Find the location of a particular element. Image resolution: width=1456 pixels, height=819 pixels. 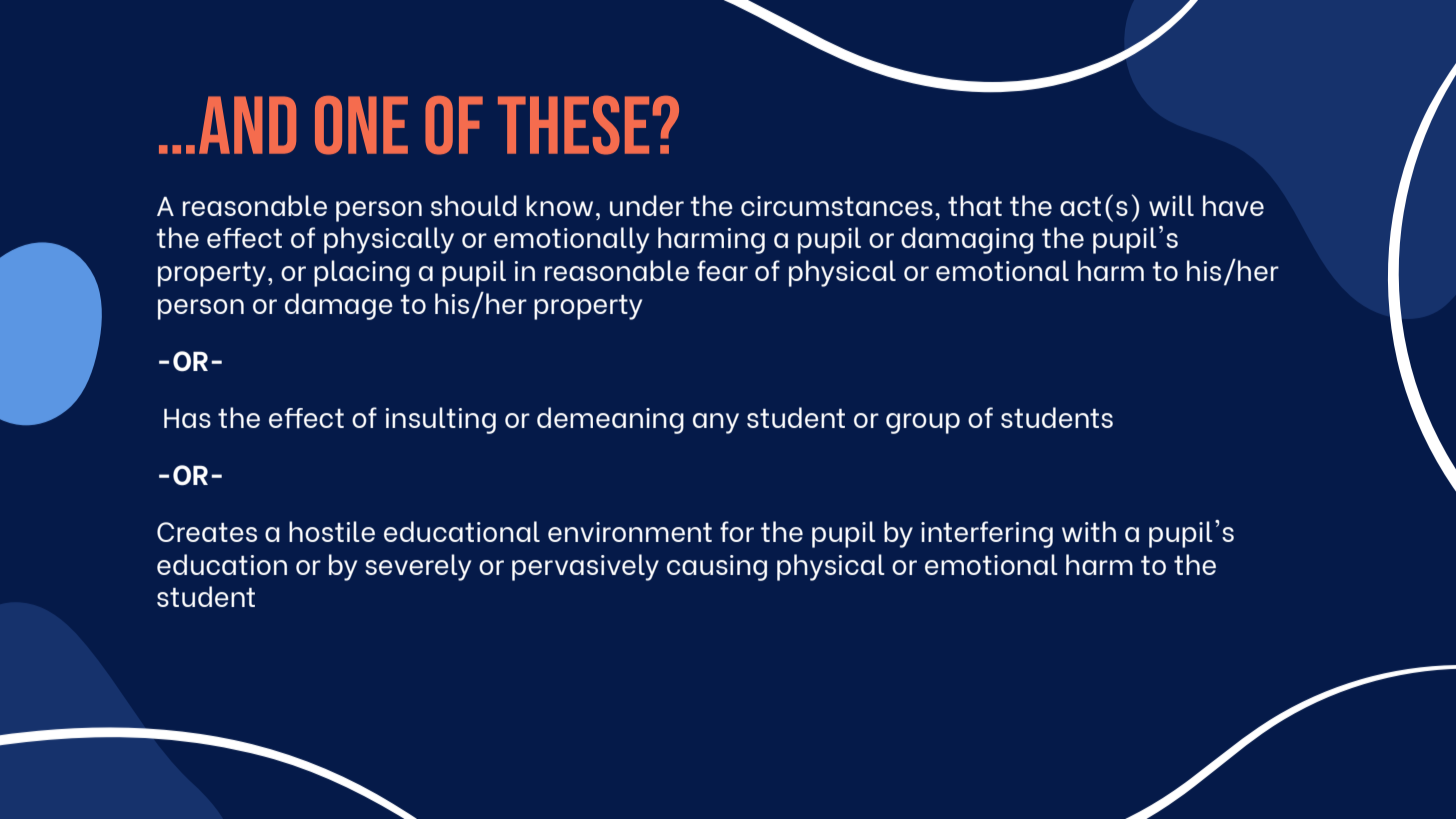

with is located at coordinates (1089, 531).
